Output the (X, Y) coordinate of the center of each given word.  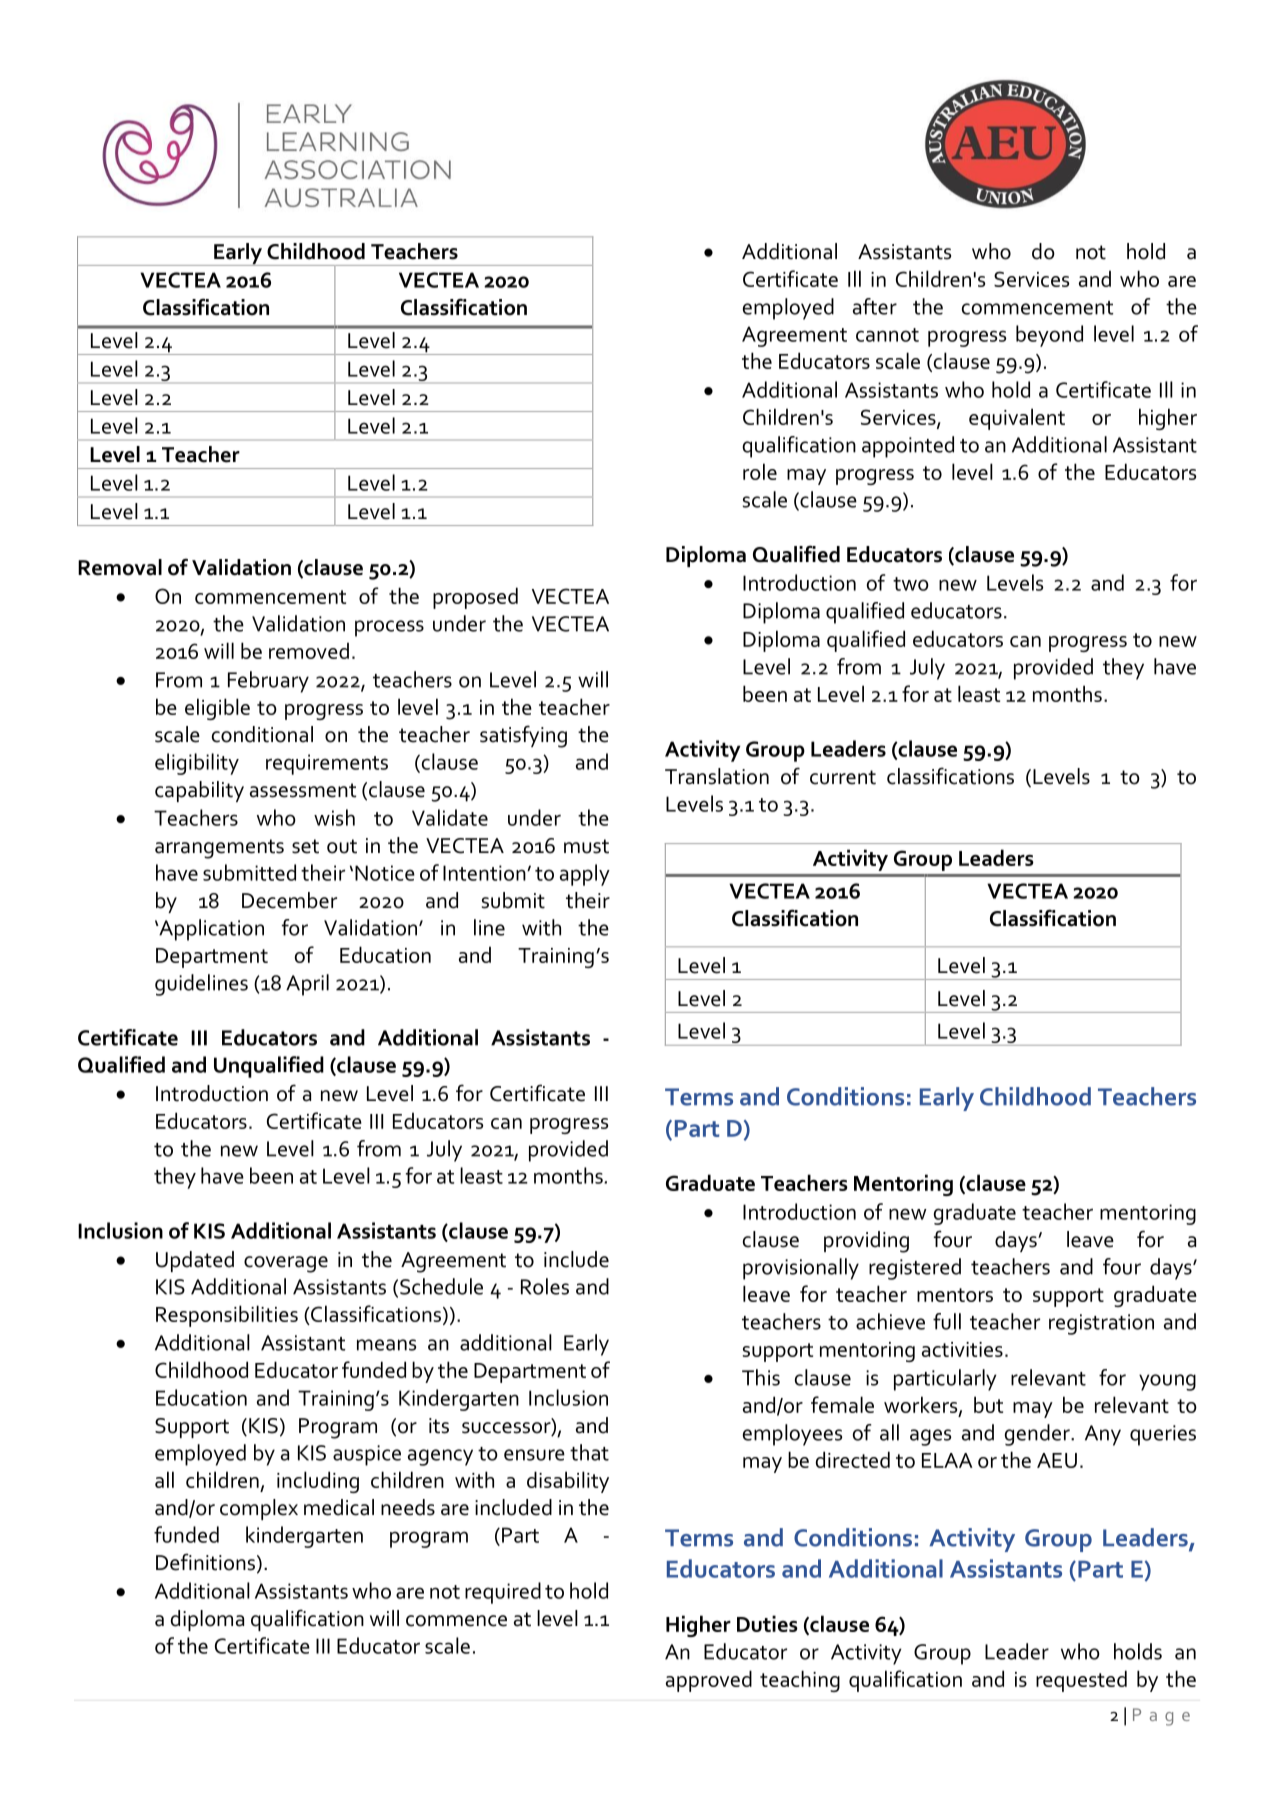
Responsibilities (227, 1316)
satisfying (523, 736)
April (307, 985)
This (761, 1377)
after (875, 306)
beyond (1049, 336)
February (268, 682)
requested (1081, 1681)
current (843, 777)
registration (1101, 1324)
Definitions (205, 1562)
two (911, 584)
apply (585, 875)
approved (709, 1681)
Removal (120, 567)
